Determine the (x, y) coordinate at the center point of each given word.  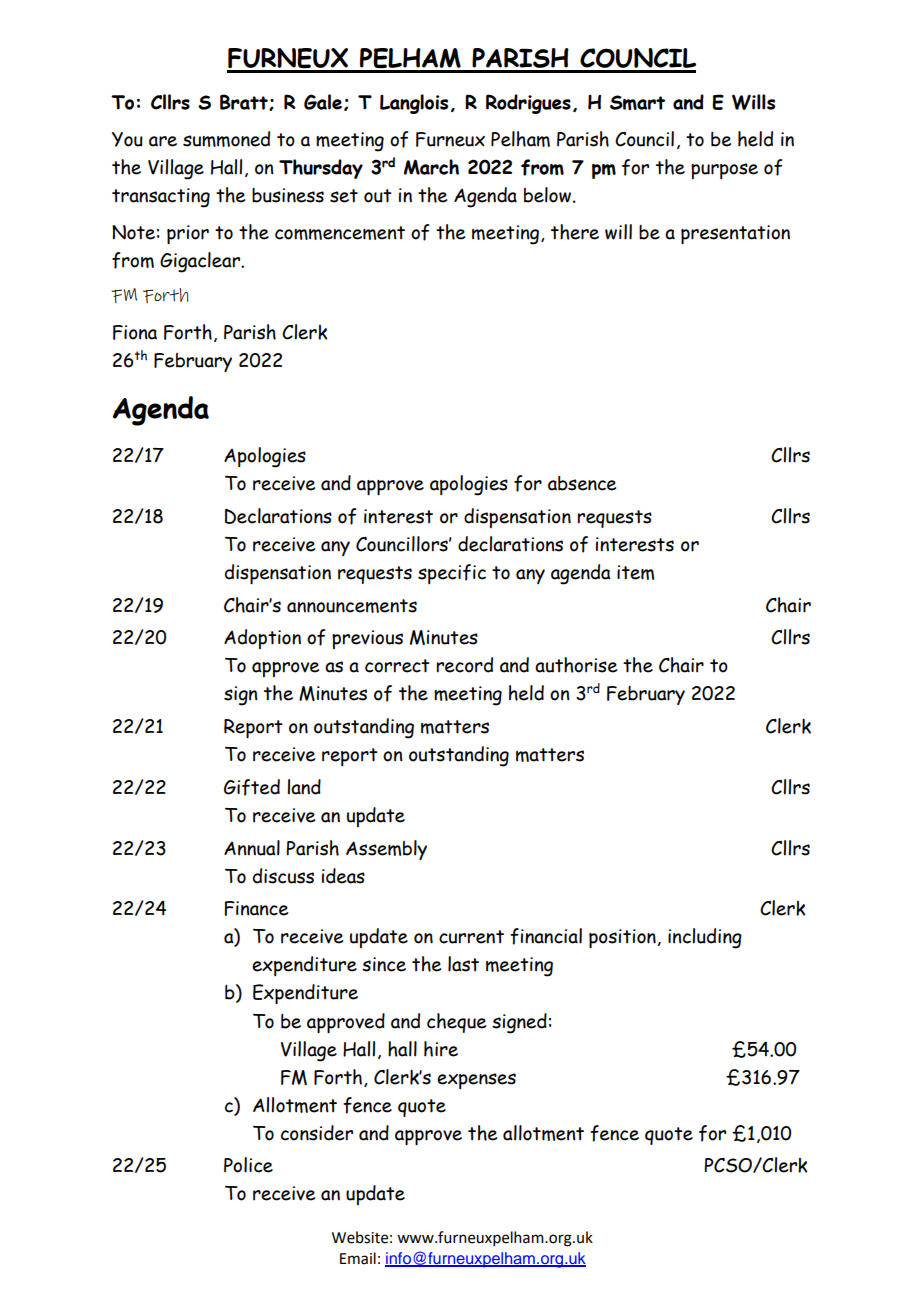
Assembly (386, 850)
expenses (476, 1081)
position (623, 938)
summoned (226, 139)
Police (248, 1165)
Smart (637, 102)
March (431, 167)
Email (358, 1258)
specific (452, 574)
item (635, 572)
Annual (252, 848)
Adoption (262, 639)
